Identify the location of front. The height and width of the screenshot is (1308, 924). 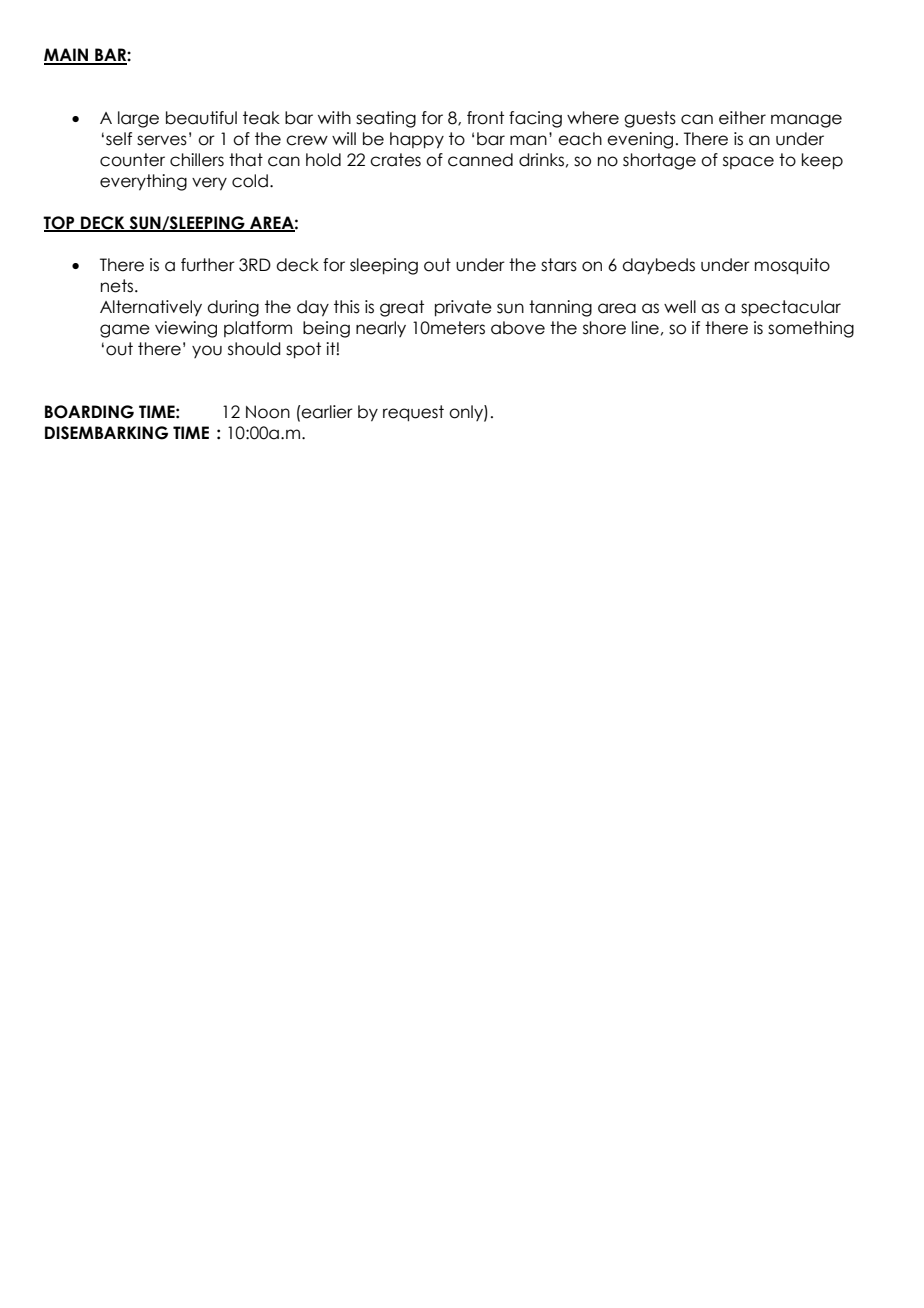
(485, 118).
